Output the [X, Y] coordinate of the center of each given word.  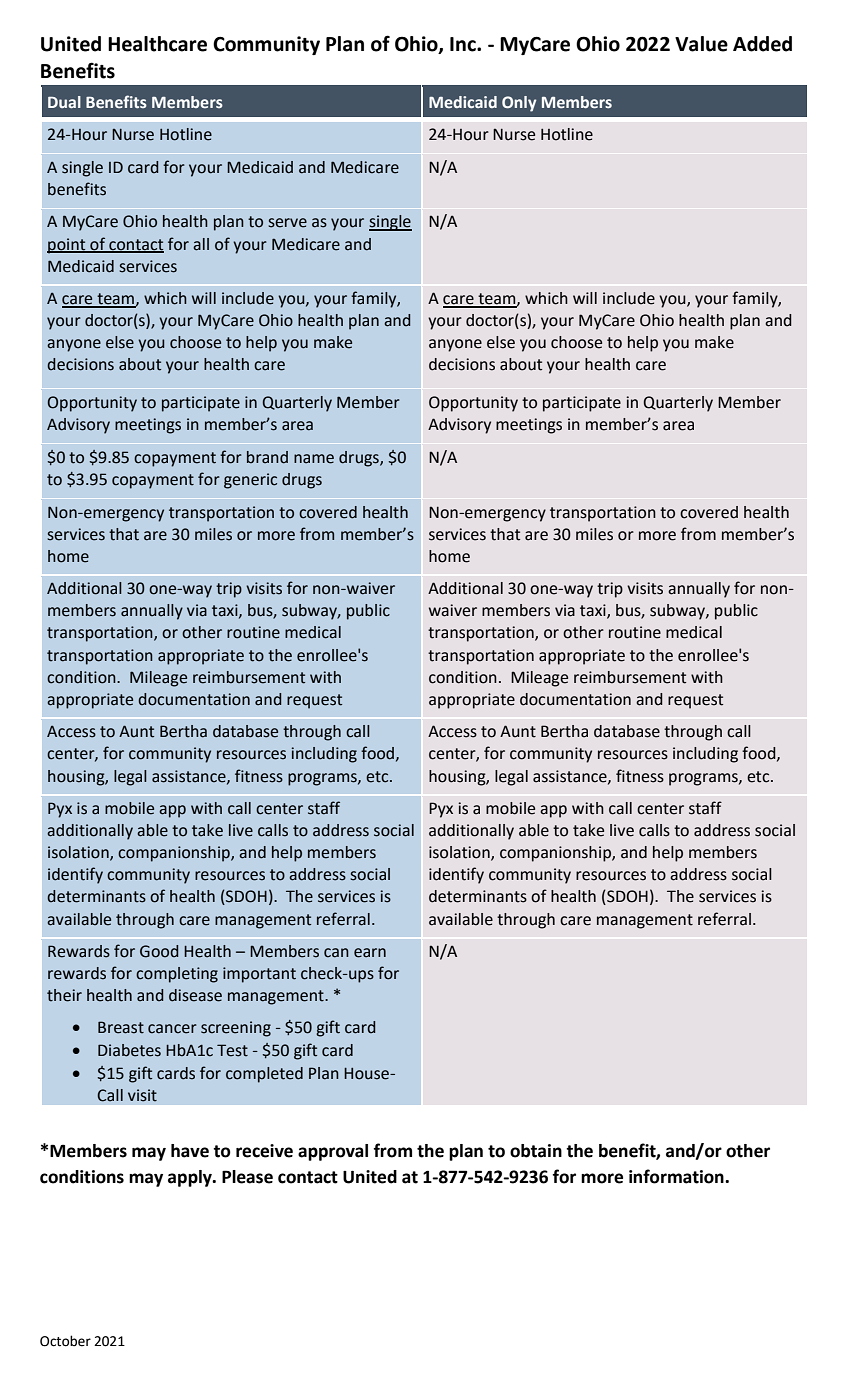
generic [250, 481]
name [314, 459]
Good [159, 951]
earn [370, 953]
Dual [64, 102]
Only [519, 104]
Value [701, 44]
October [65, 1341]
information [677, 1176]
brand [267, 457]
